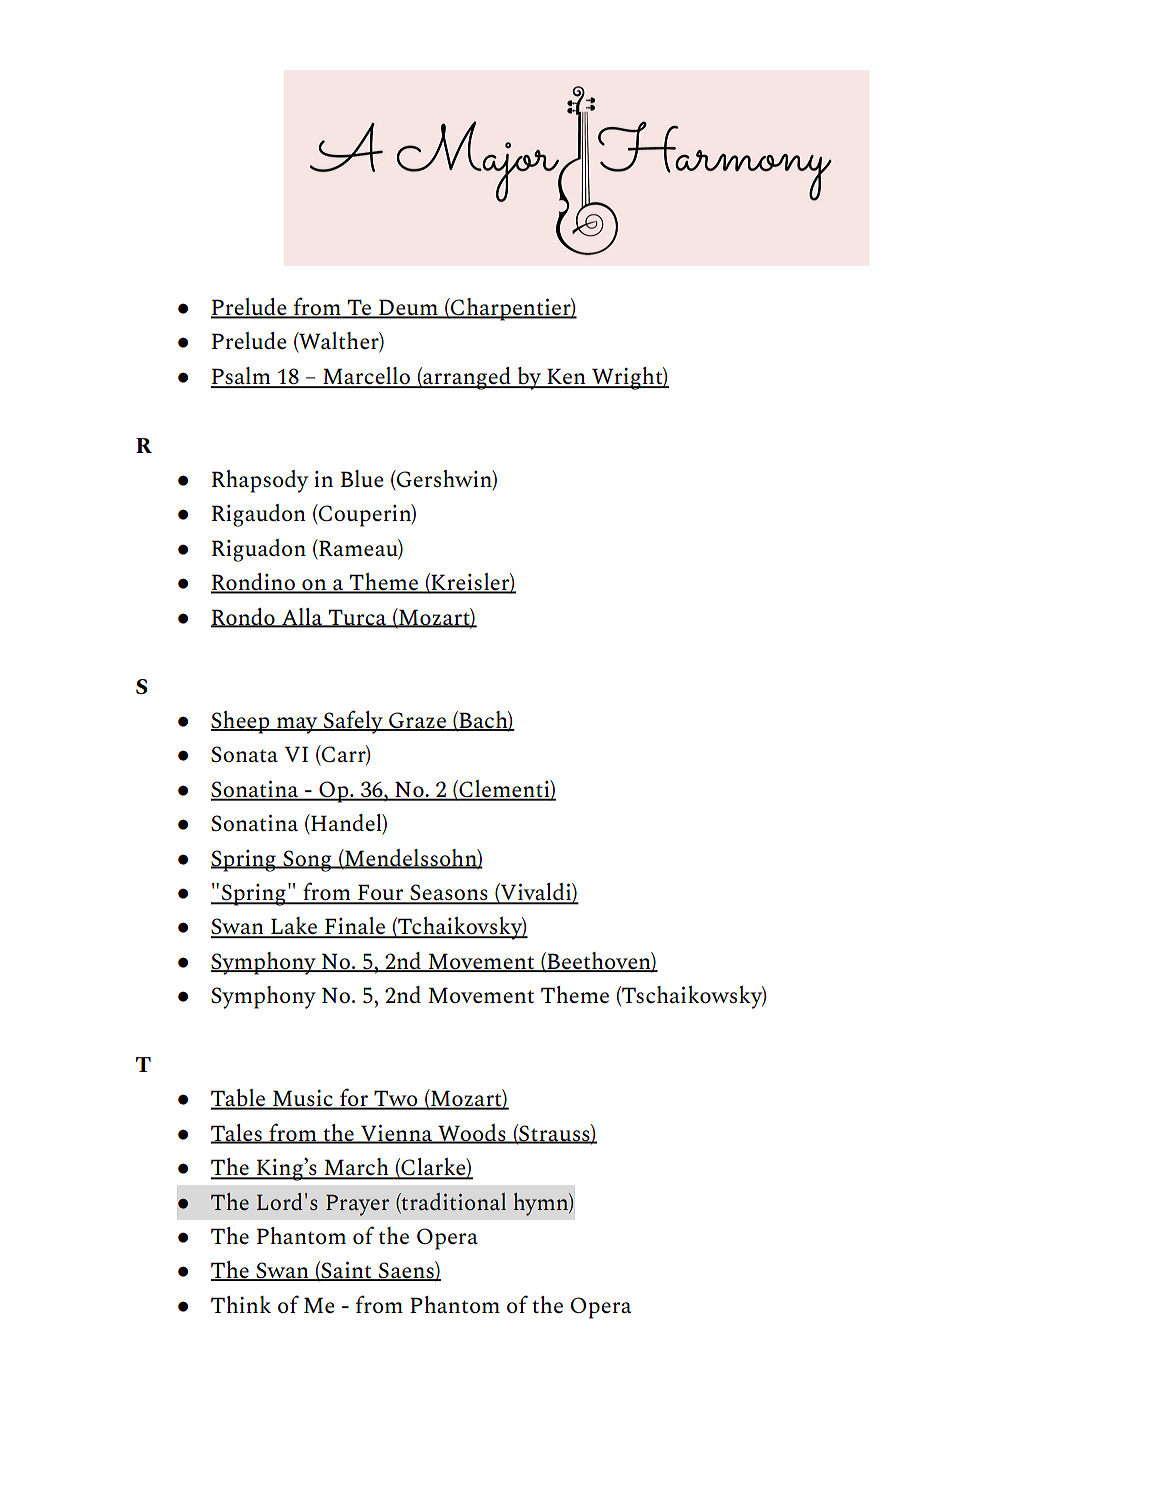  I want to click on Music, so click(303, 1099).
